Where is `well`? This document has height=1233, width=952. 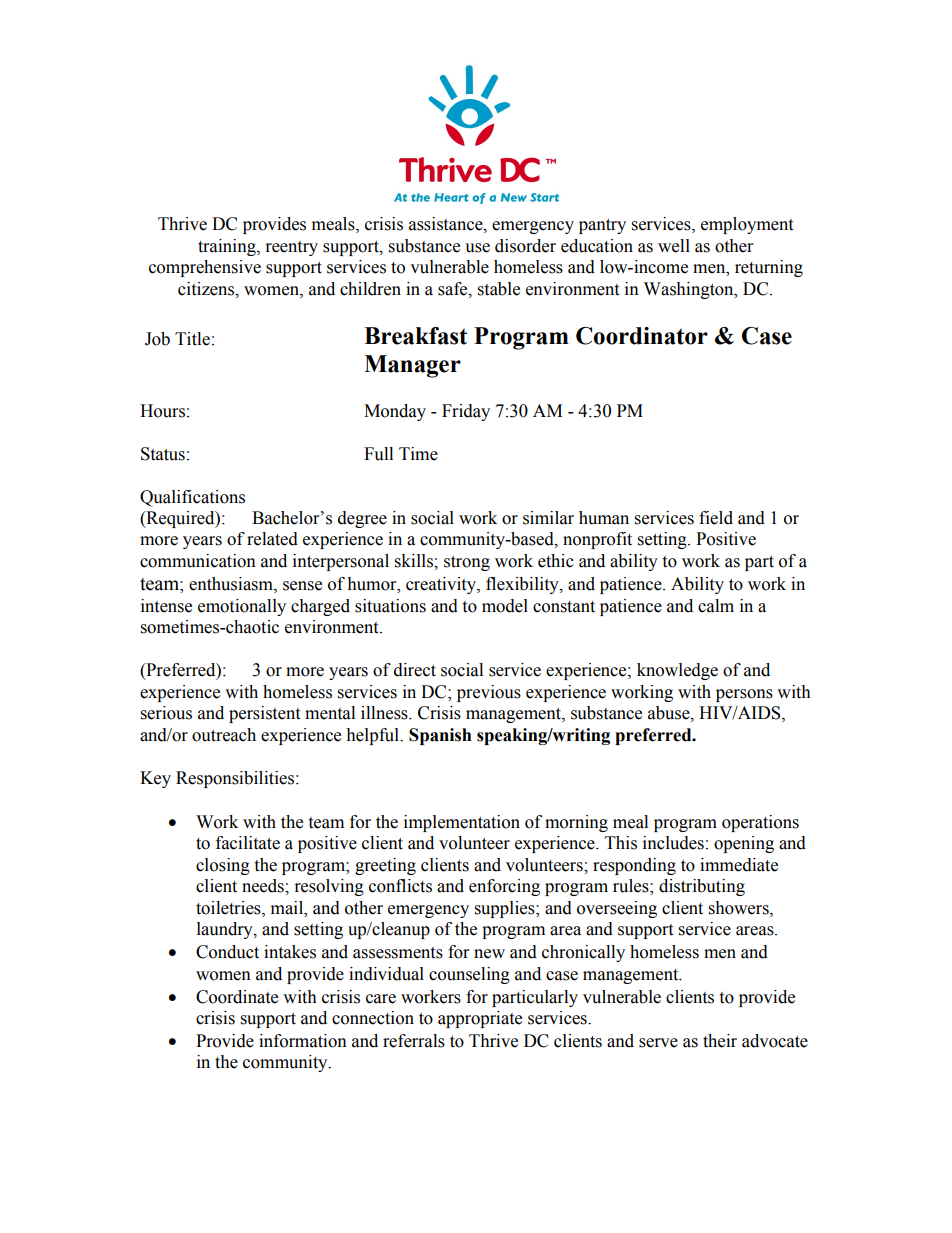 well is located at coordinates (674, 246).
